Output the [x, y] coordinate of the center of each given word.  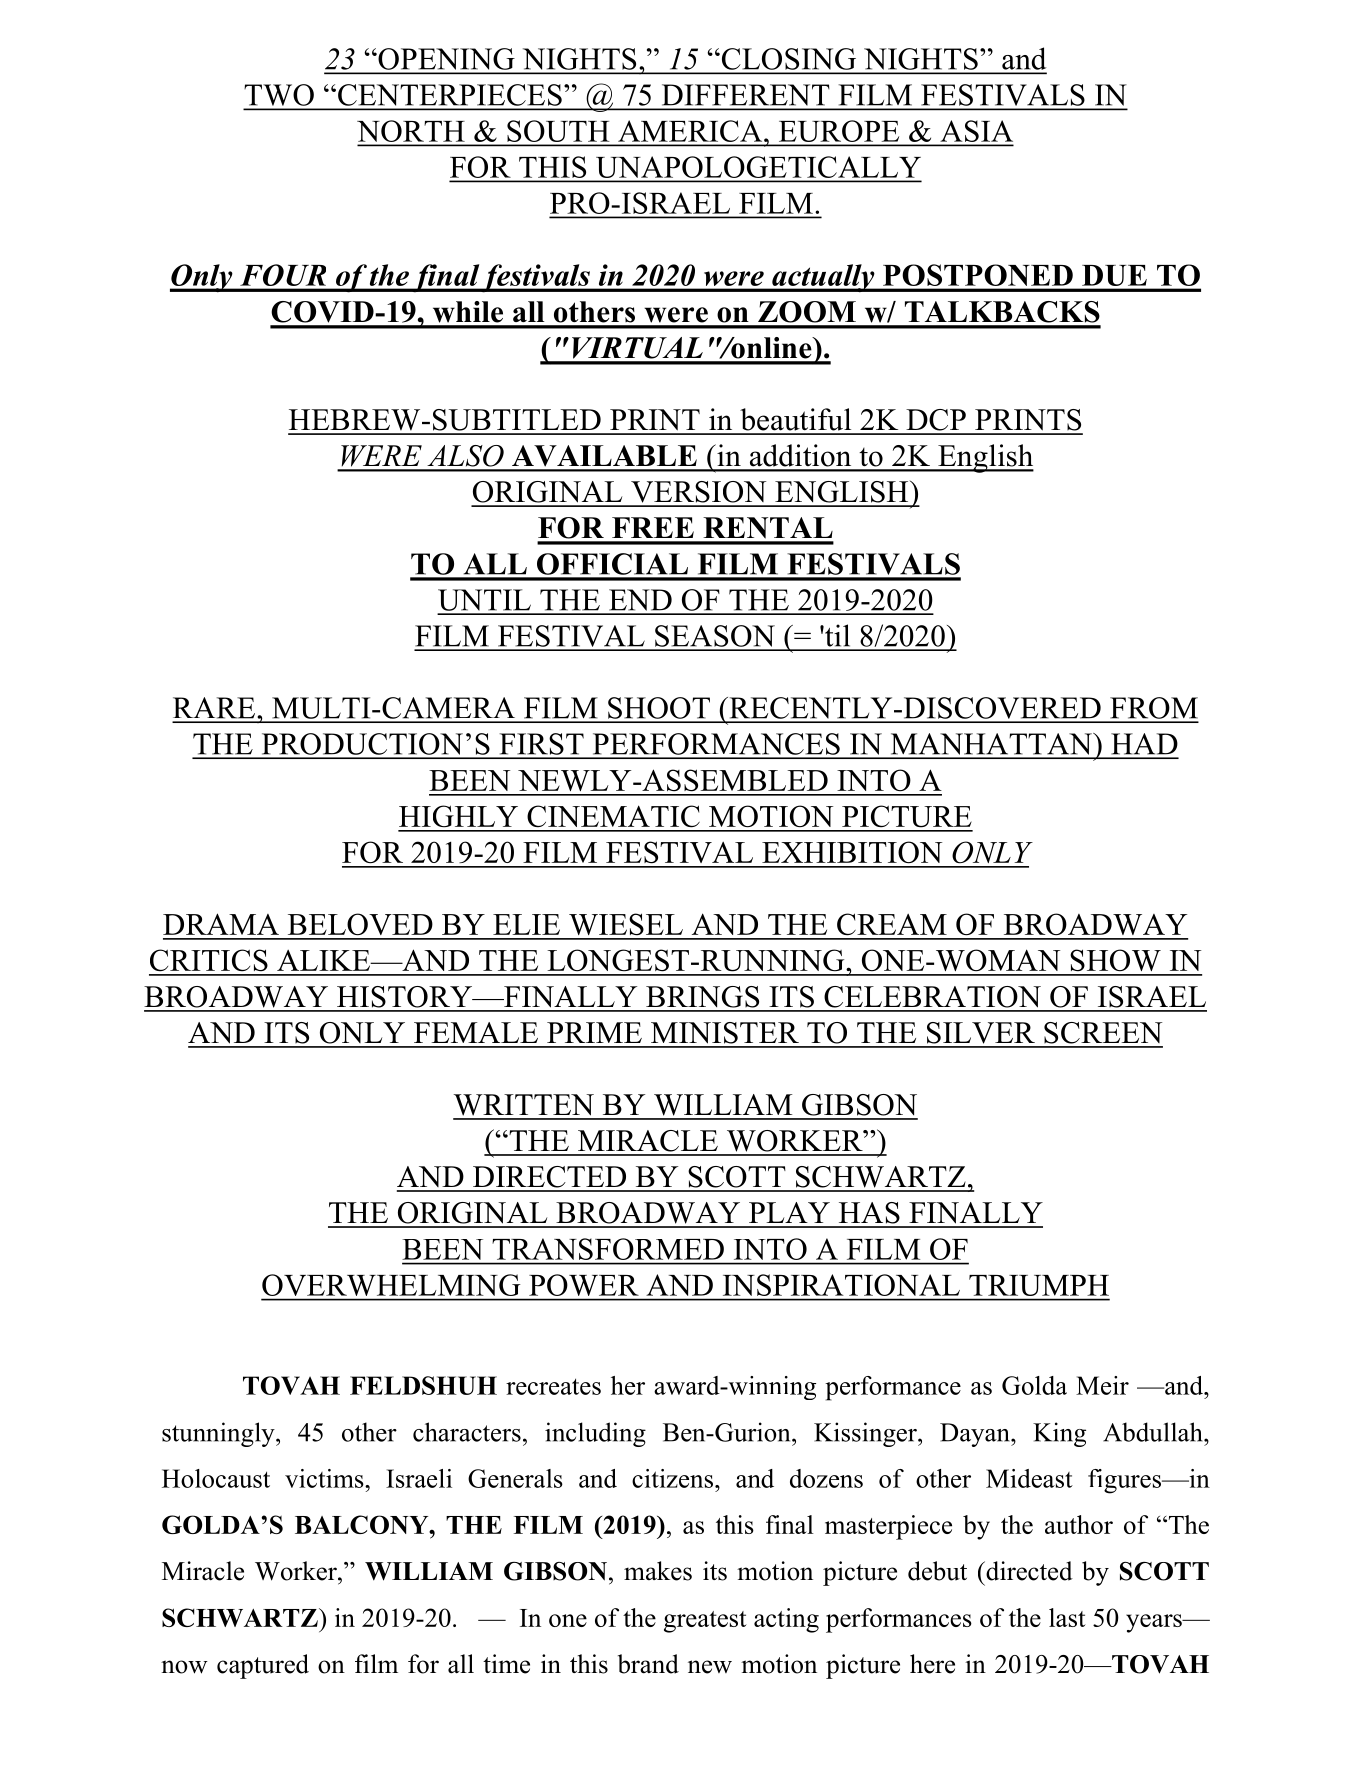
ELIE [526, 924]
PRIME [594, 1032]
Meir [1102, 1385]
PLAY [789, 1212]
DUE [1114, 275]
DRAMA [221, 924]
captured [263, 1666]
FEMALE [476, 1032]
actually [823, 278]
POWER [583, 1285]
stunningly [219, 1434]
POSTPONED [978, 275]
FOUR [283, 275]
